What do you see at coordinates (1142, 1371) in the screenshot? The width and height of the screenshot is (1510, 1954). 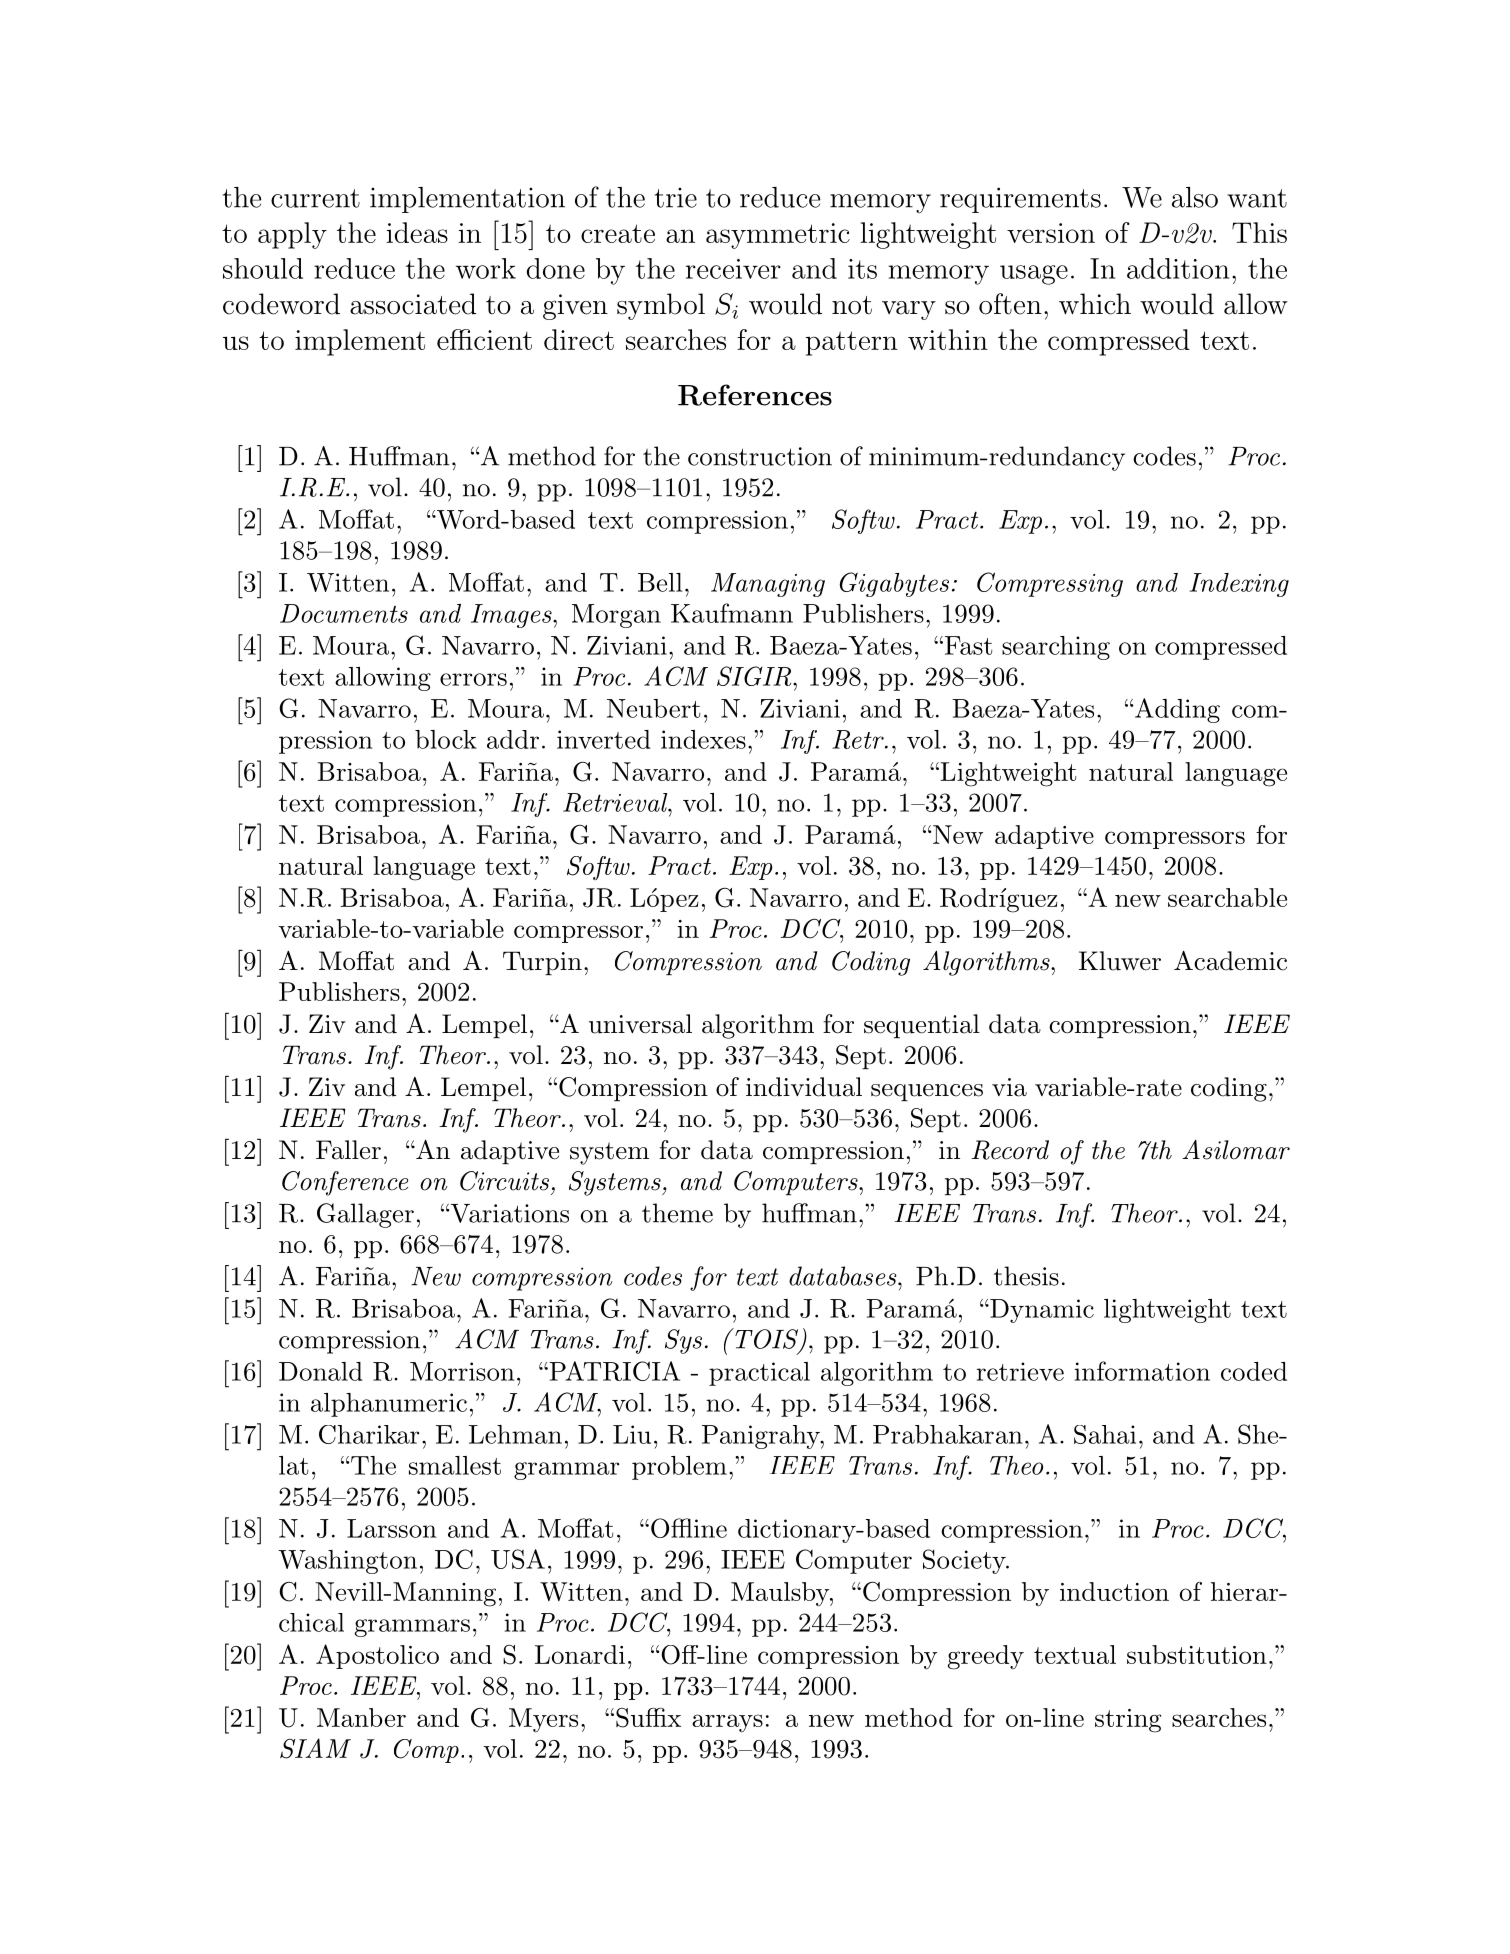 I see `information` at bounding box center [1142, 1371].
